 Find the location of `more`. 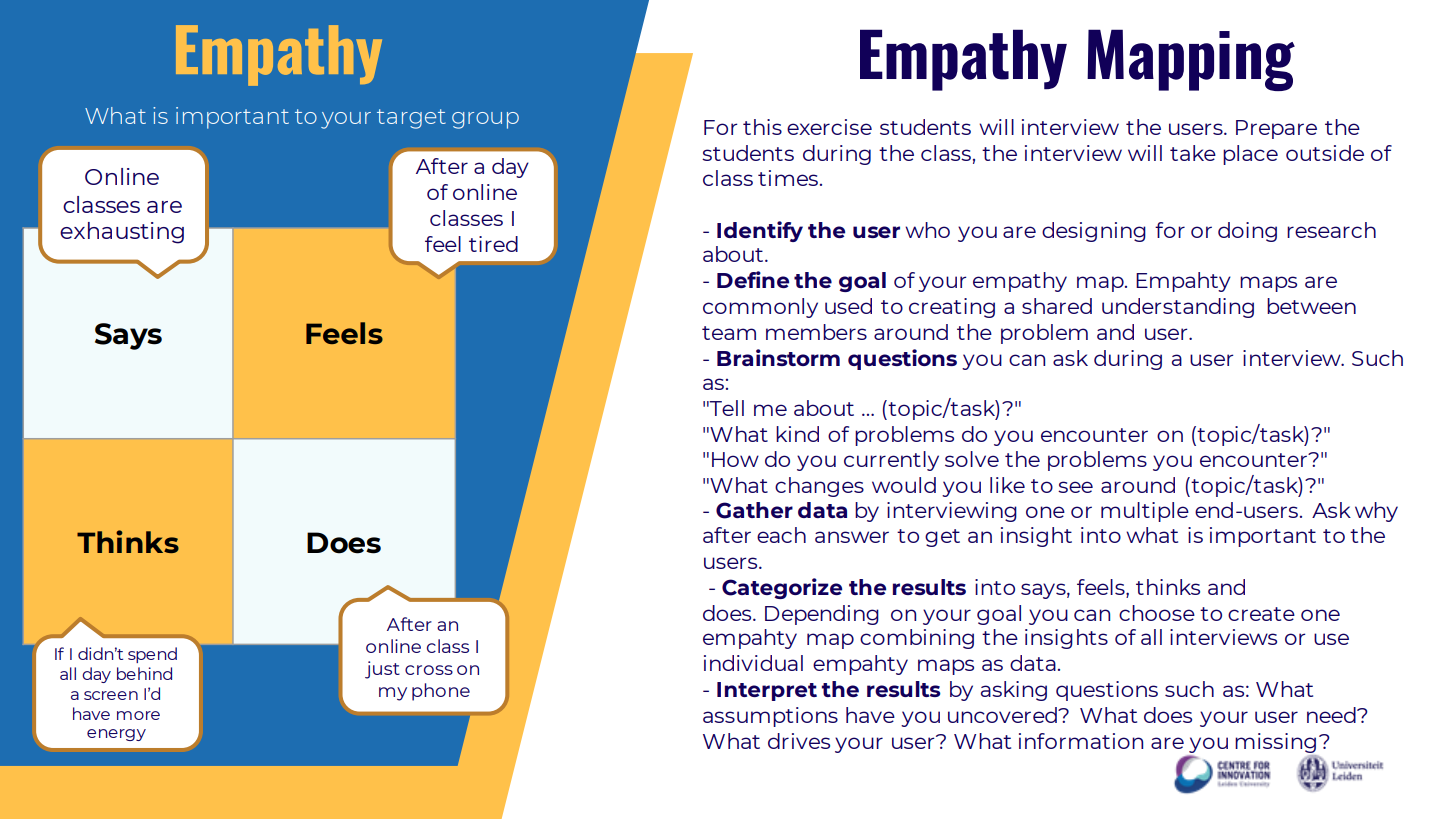

more is located at coordinates (138, 715).
